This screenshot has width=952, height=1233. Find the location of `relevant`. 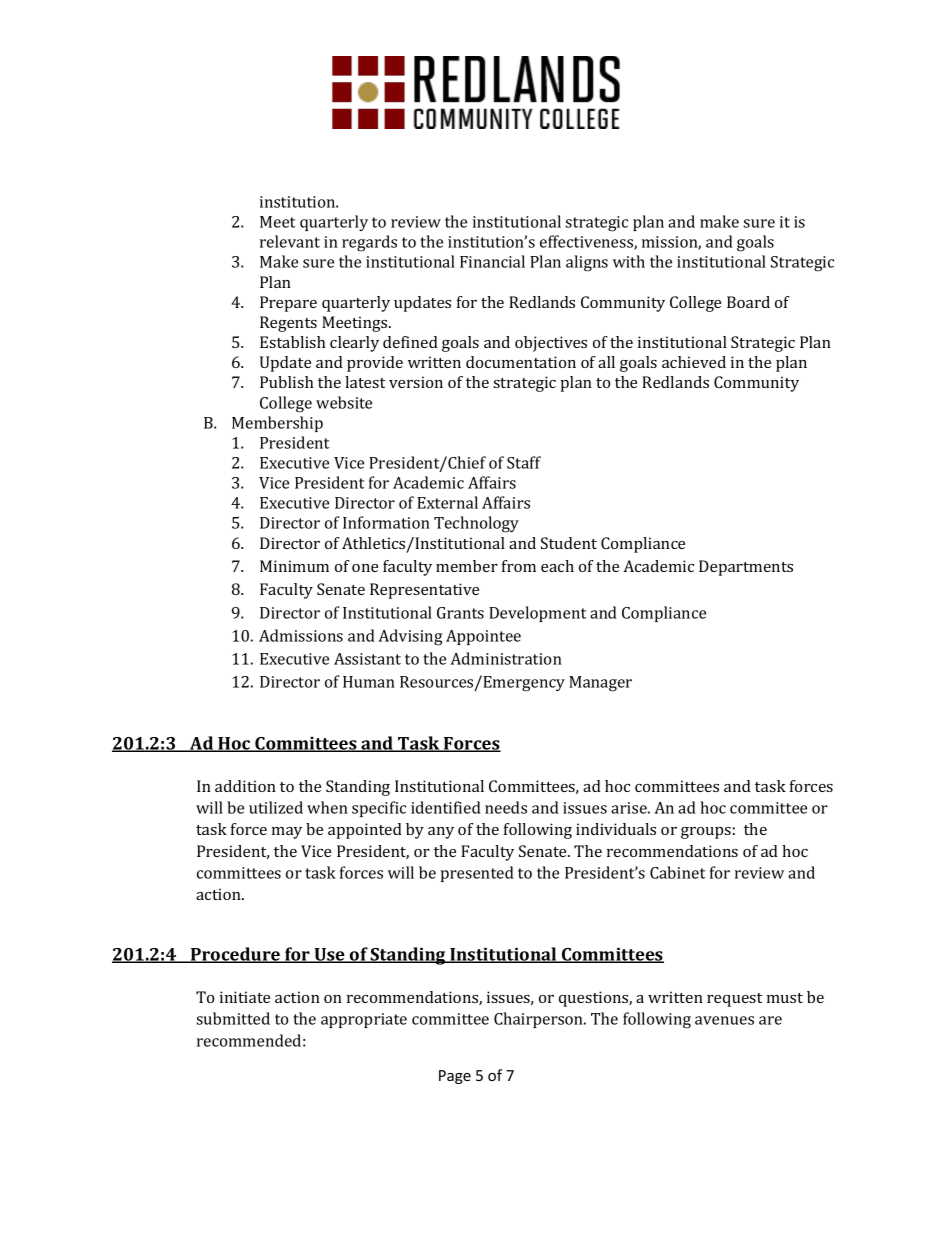

relevant is located at coordinates (290, 241).
